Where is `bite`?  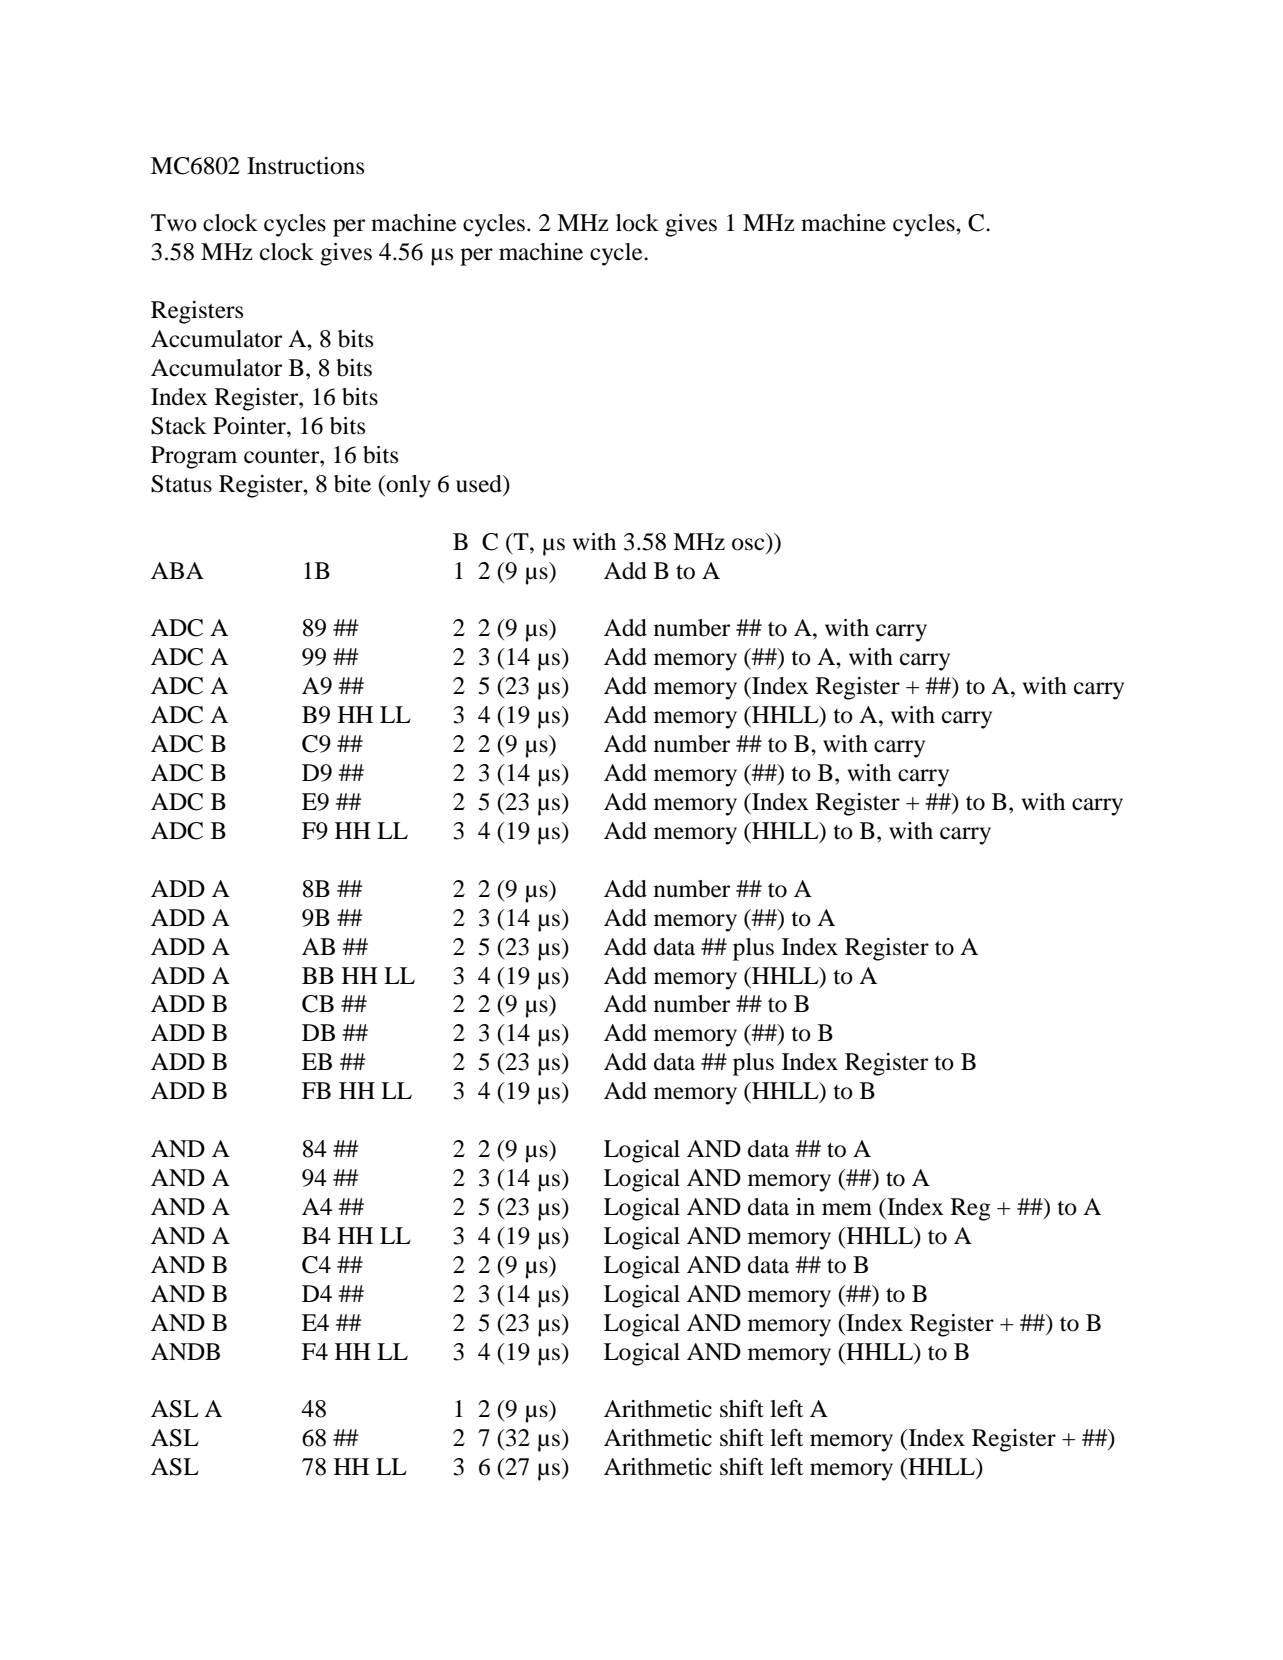
bite is located at coordinates (352, 484).
